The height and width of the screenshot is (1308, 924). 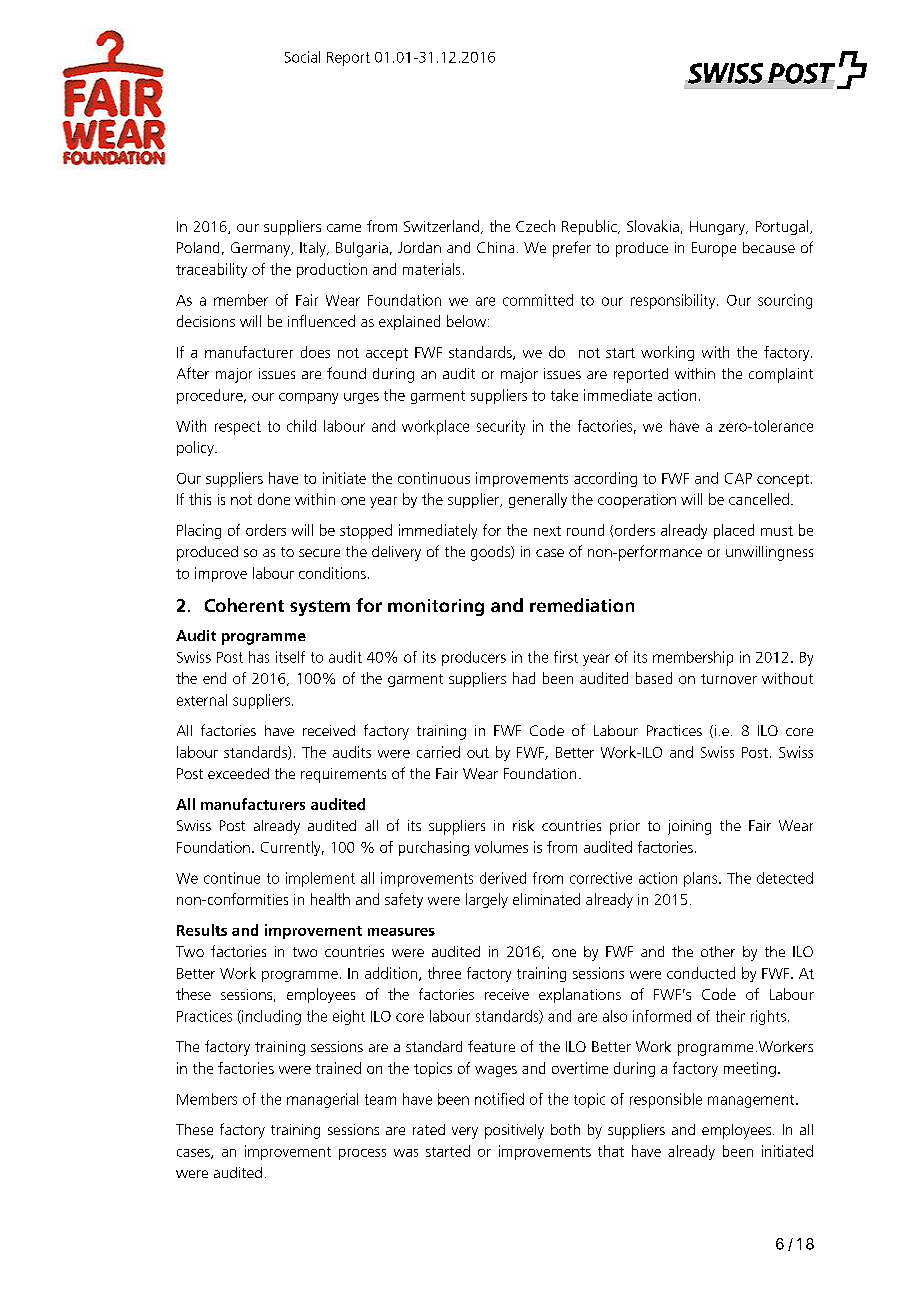 What do you see at coordinates (322, 1100) in the screenshot?
I see `managerial` at bounding box center [322, 1100].
